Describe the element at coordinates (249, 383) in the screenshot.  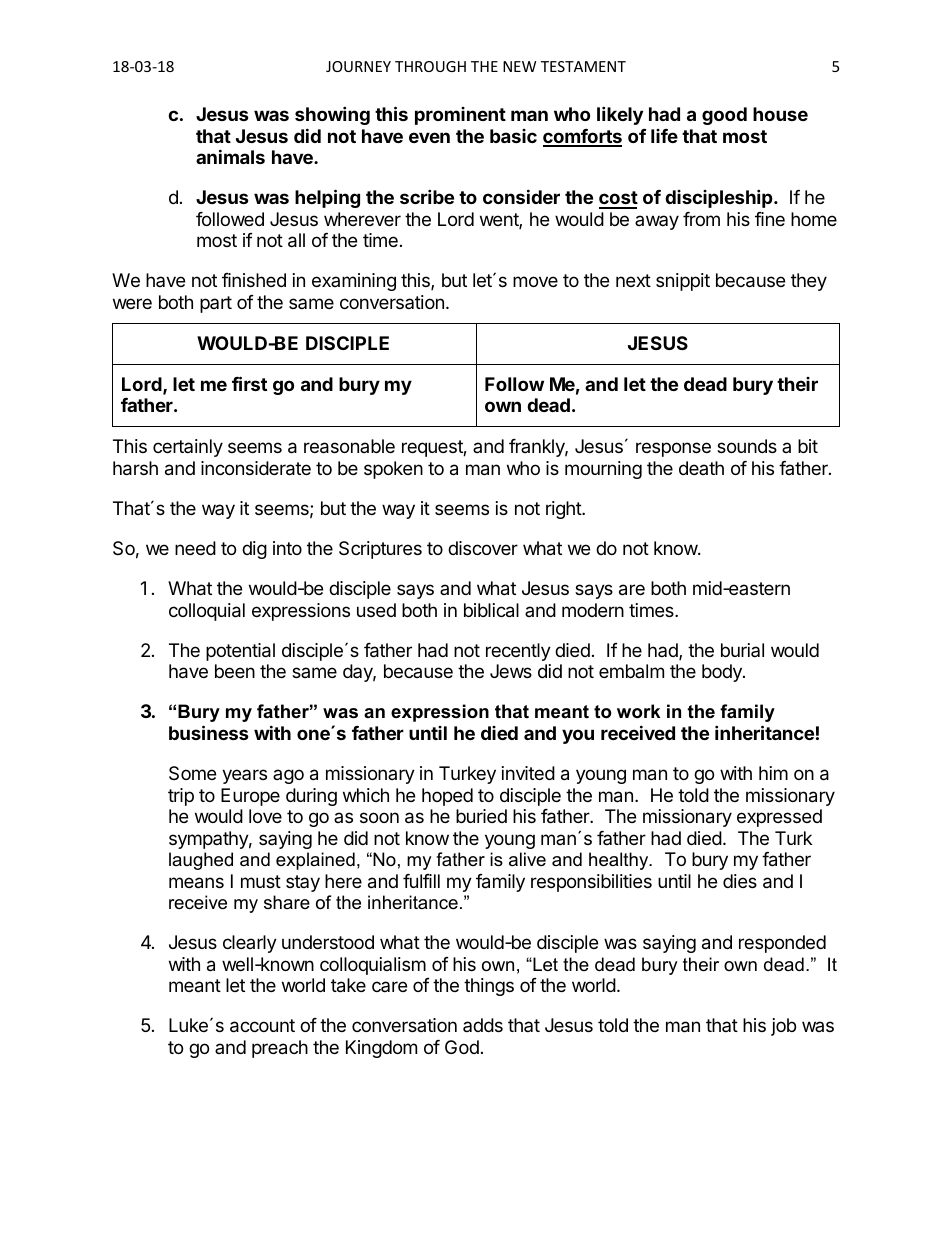
I see `first` at that location.
